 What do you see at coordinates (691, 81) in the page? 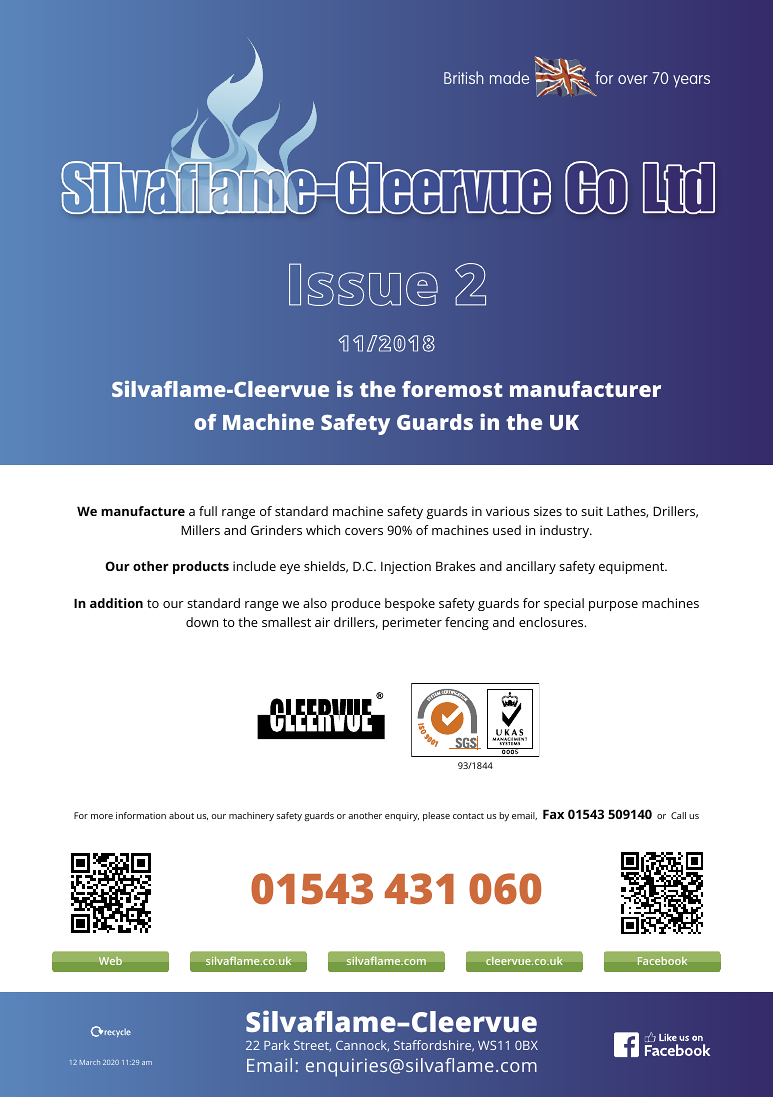
I see `years` at bounding box center [691, 81].
